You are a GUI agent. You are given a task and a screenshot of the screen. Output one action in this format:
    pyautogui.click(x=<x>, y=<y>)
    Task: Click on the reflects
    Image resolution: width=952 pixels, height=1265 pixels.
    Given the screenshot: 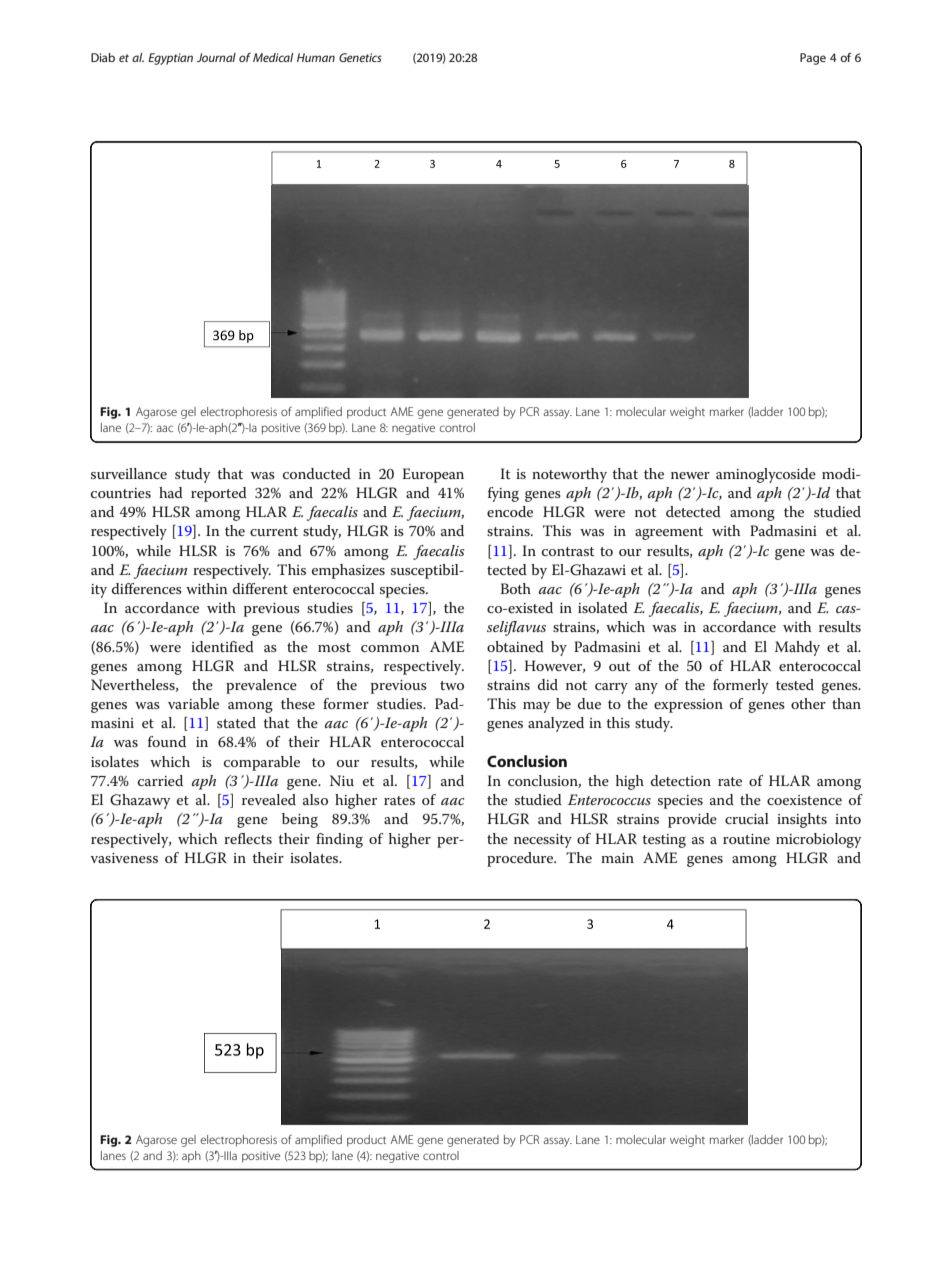 What is the action you would take?
    pyautogui.click(x=248, y=838)
